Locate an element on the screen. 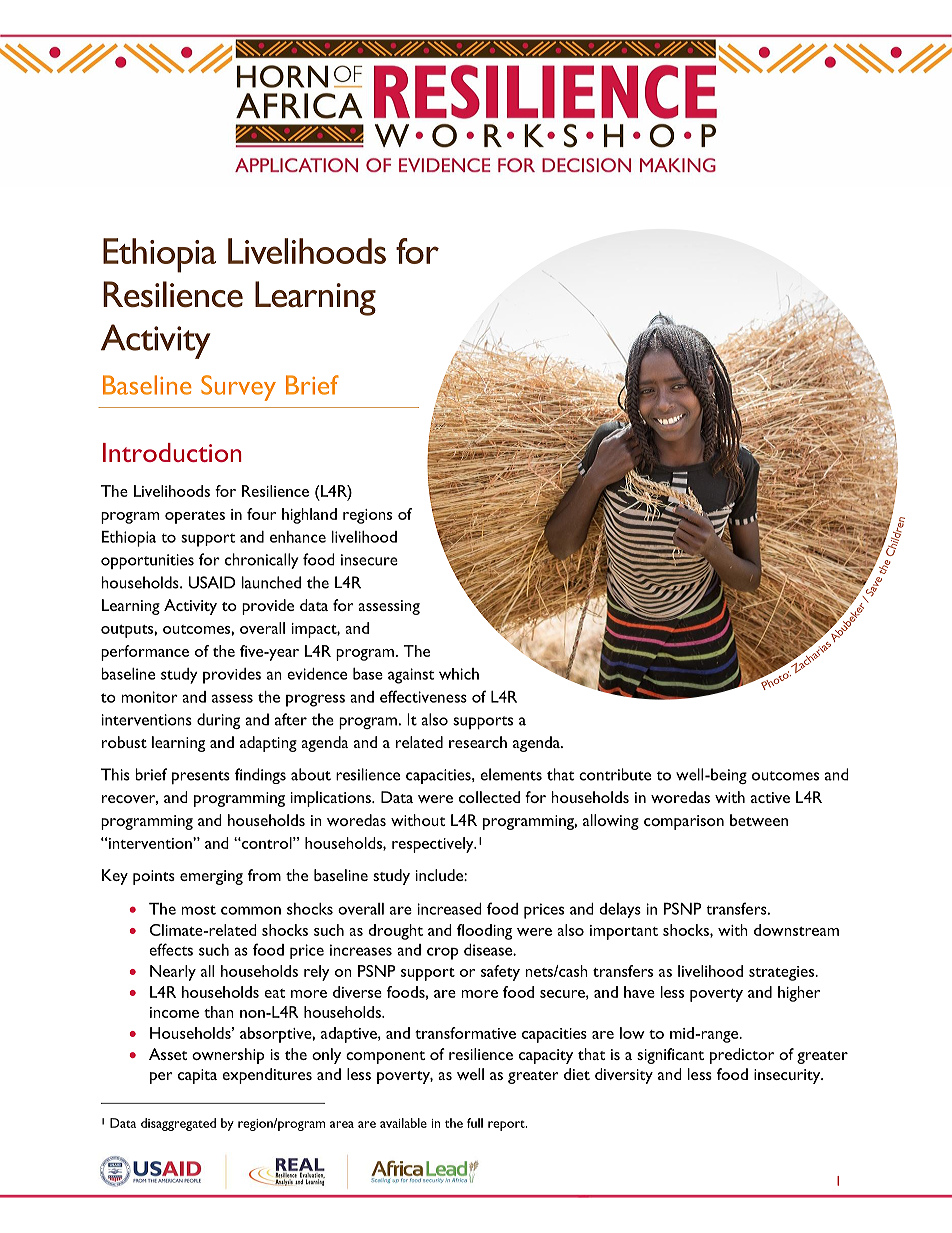 The height and width of the screenshot is (1233, 952). research is located at coordinates (478, 742).
